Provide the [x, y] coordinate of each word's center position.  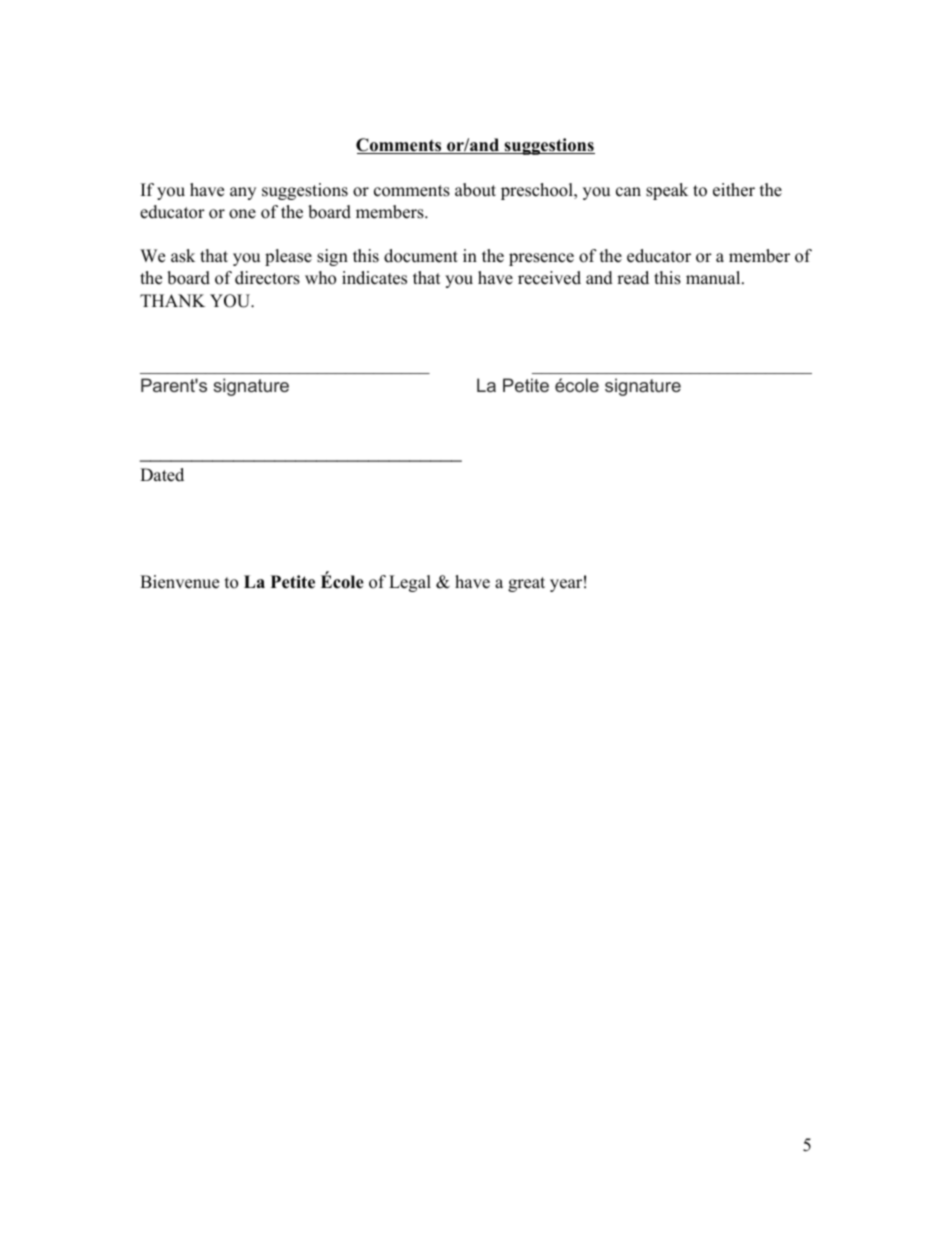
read [633, 278]
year [566, 585]
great [526, 584]
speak [667, 191]
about [475, 190]
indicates [374, 278]
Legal [410, 583]
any [243, 193]
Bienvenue [179, 582]
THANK [172, 300]
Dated [162, 475]
